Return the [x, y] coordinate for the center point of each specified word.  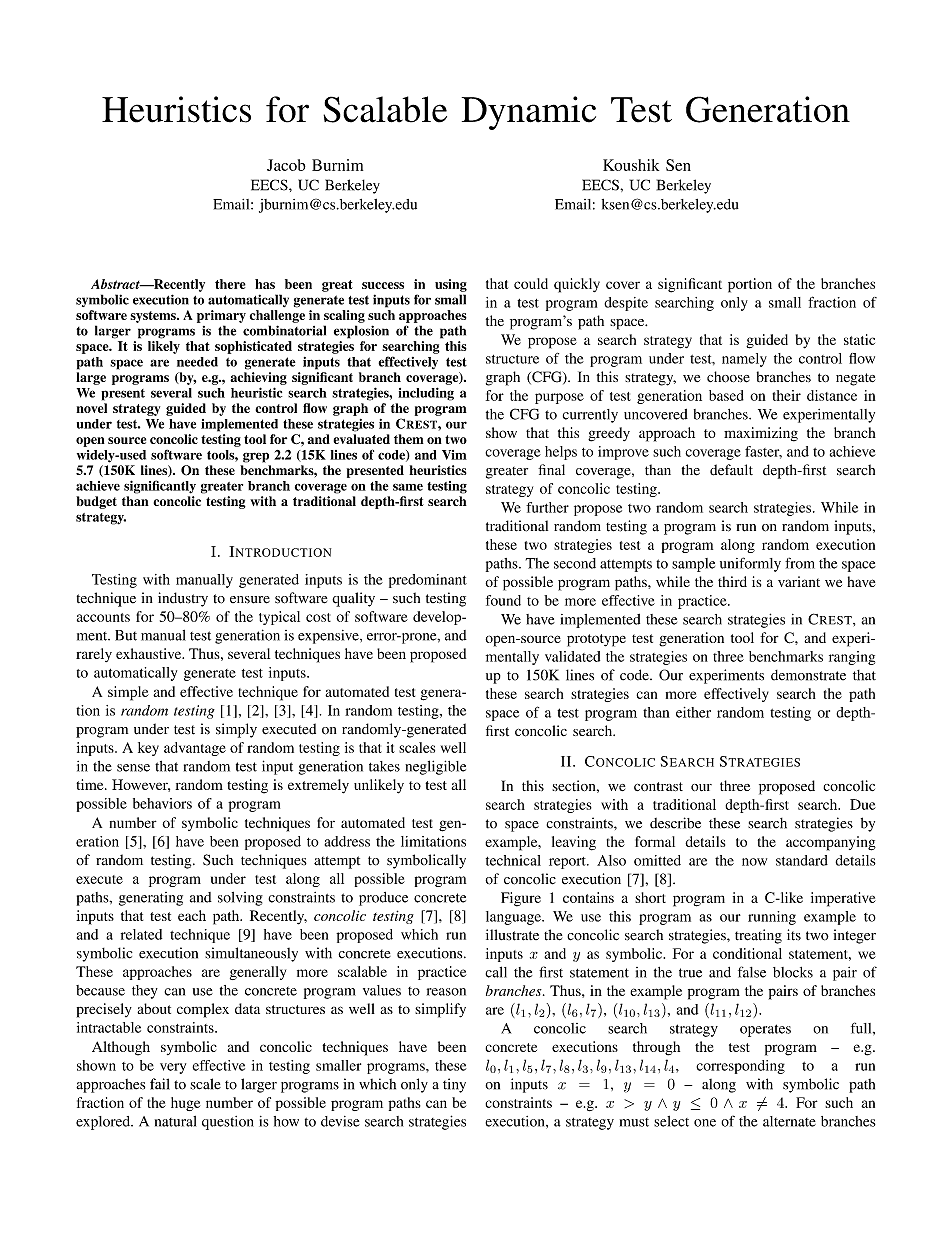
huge [185, 1104]
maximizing [761, 434]
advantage [195, 749]
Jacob [286, 165]
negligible [435, 767]
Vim [454, 455]
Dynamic [529, 113]
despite [626, 304]
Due [863, 804]
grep [256, 457]
